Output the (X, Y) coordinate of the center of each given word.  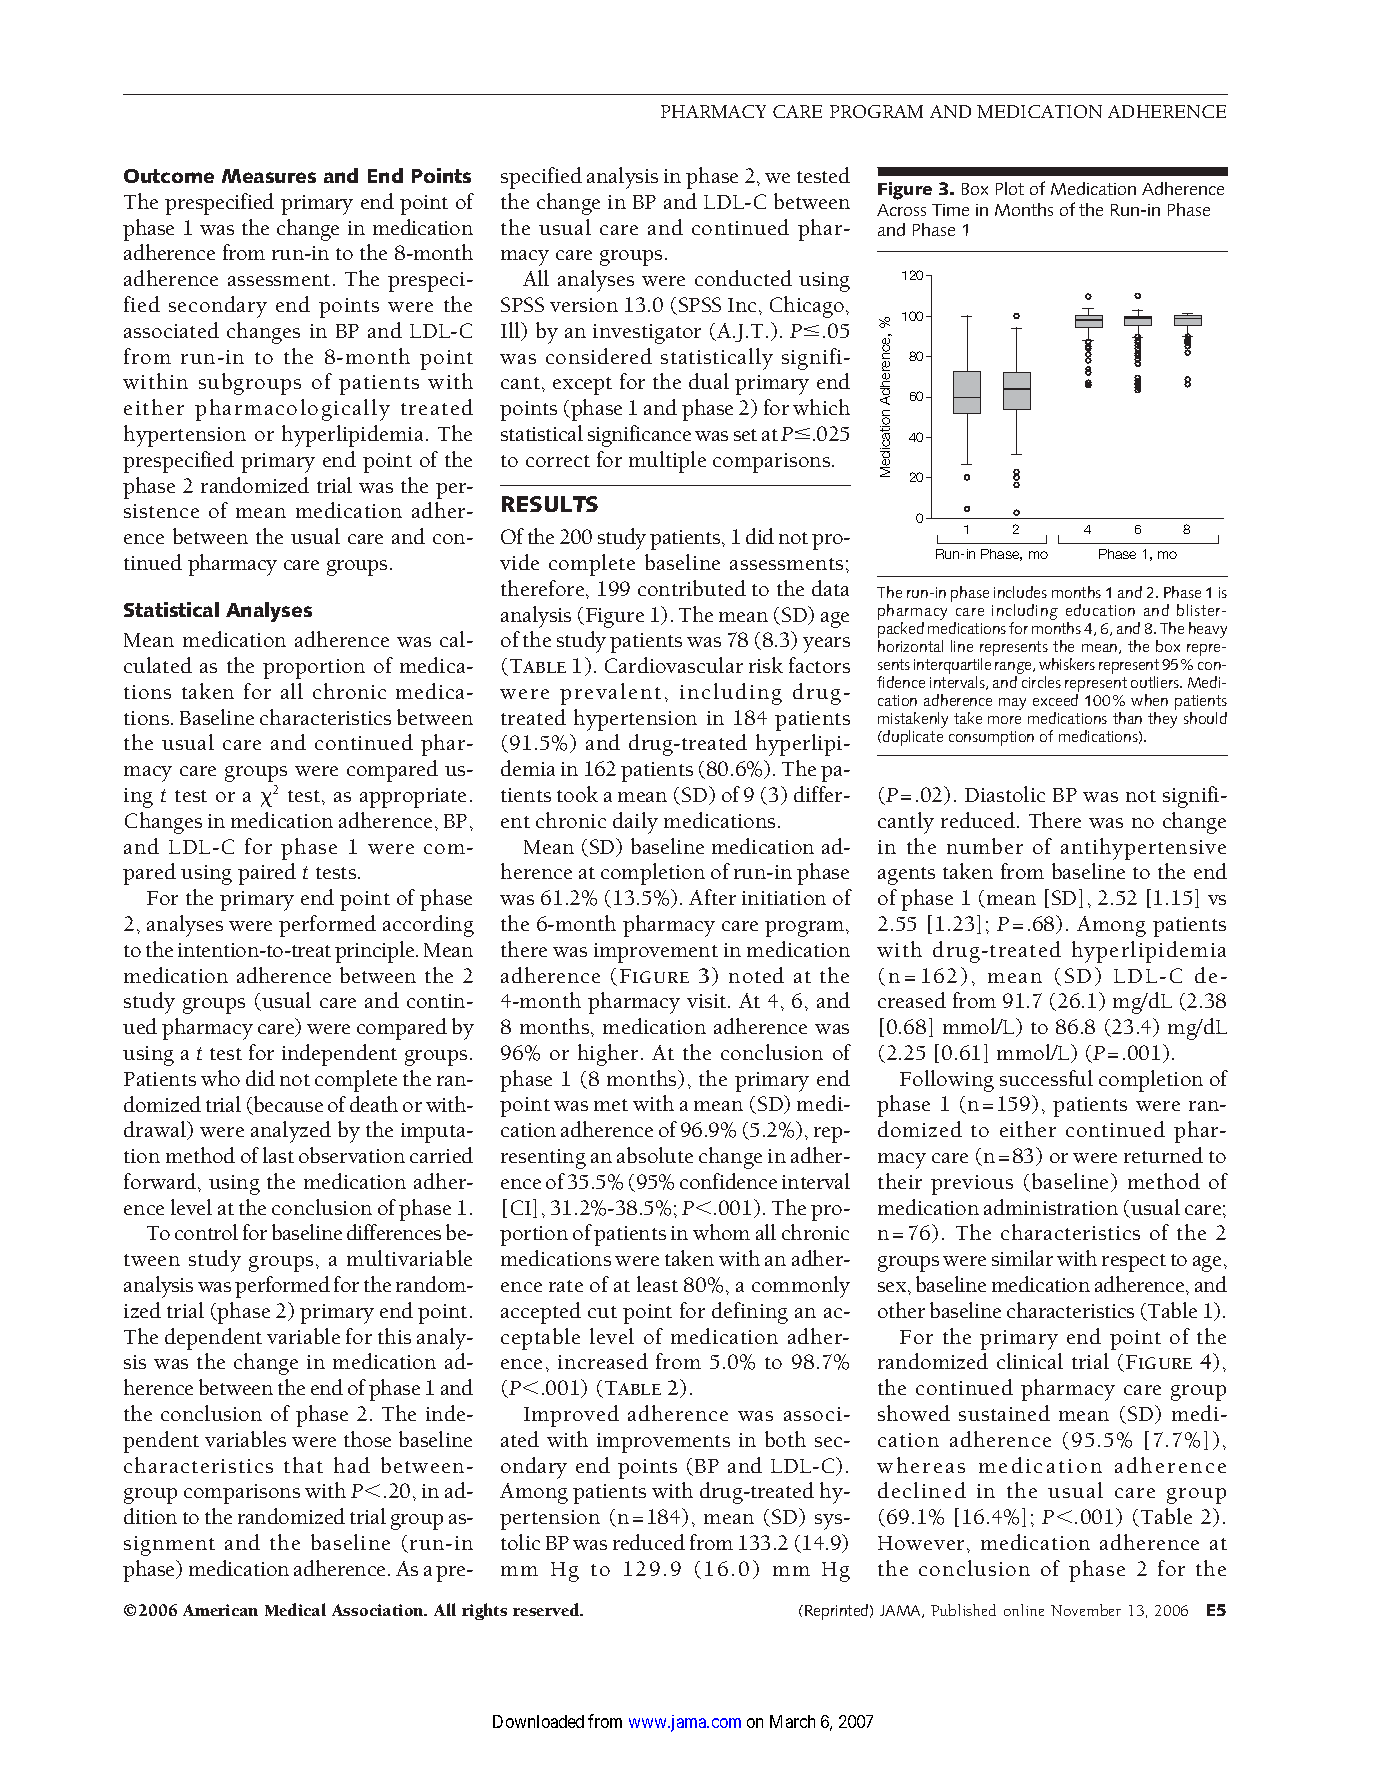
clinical (1030, 1361)
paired (267, 874)
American (220, 1610)
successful (1046, 1078)
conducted (743, 278)
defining (750, 1313)
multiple (667, 462)
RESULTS (550, 504)
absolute (655, 1155)
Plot (1010, 188)
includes (1020, 592)
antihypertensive (1143, 849)
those (367, 1439)
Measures (269, 176)
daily (635, 823)
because (287, 1105)
